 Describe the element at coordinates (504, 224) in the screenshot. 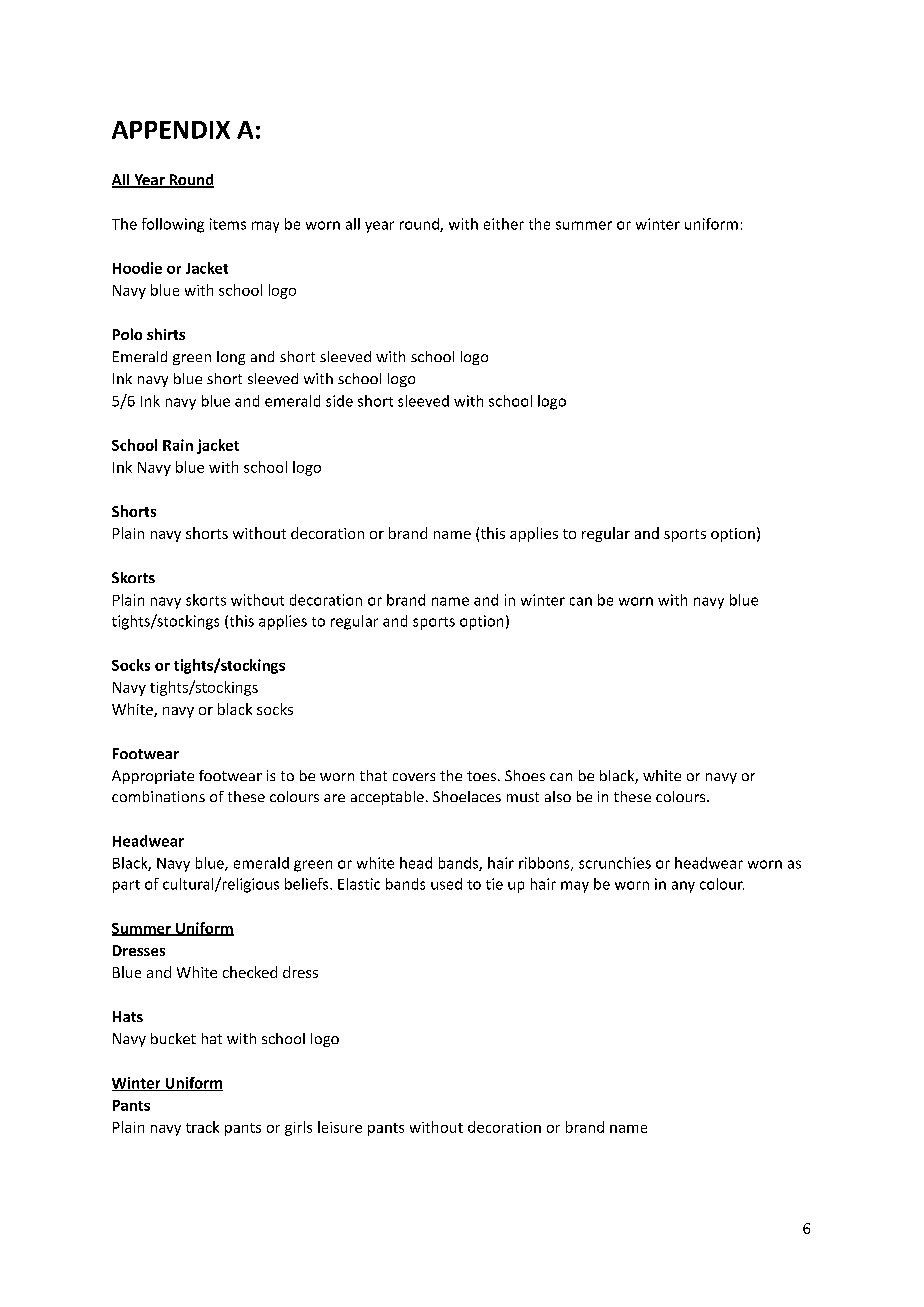

I see `either` at that location.
